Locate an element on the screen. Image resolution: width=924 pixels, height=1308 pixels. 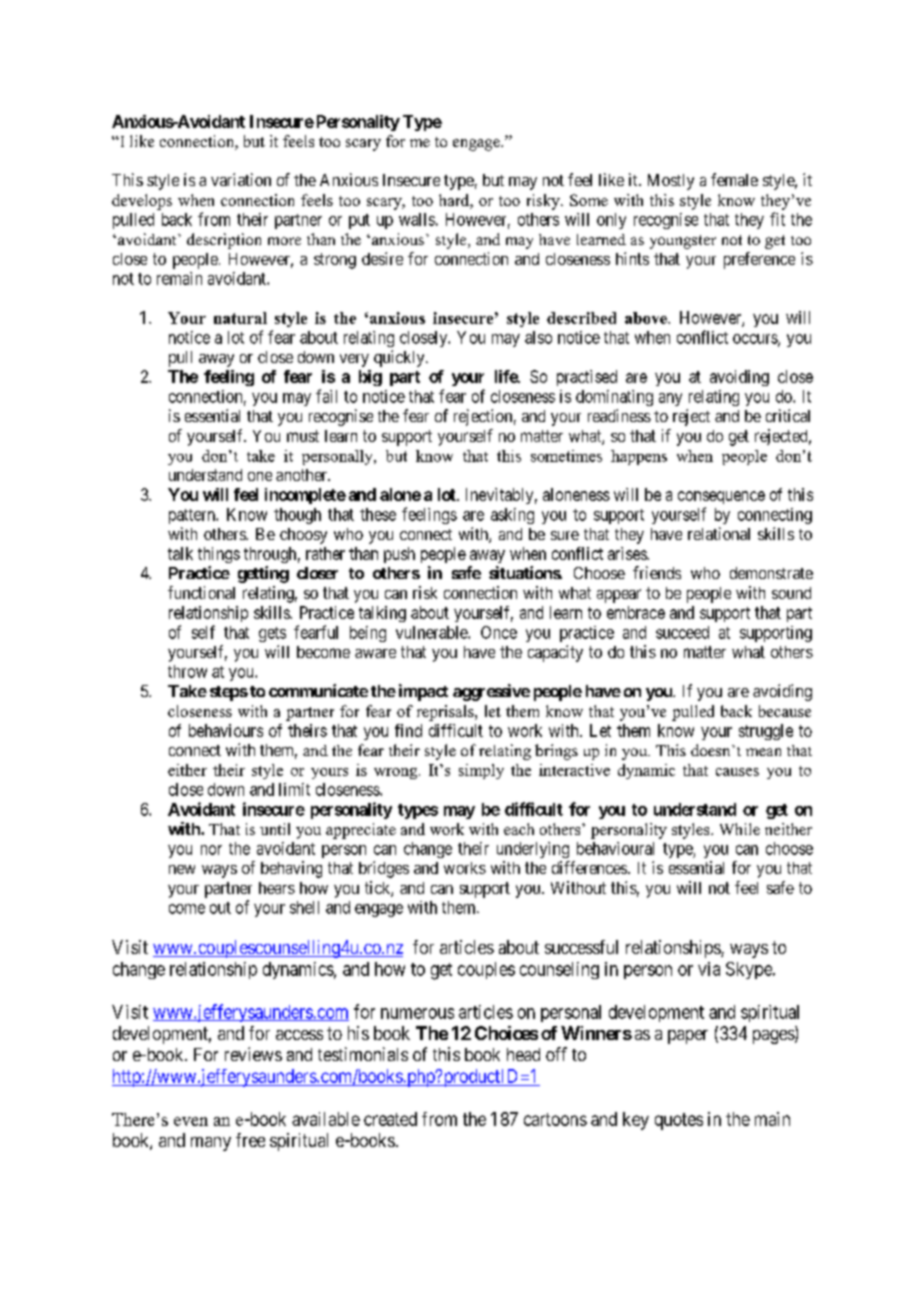
succeed is located at coordinates (682, 632).
